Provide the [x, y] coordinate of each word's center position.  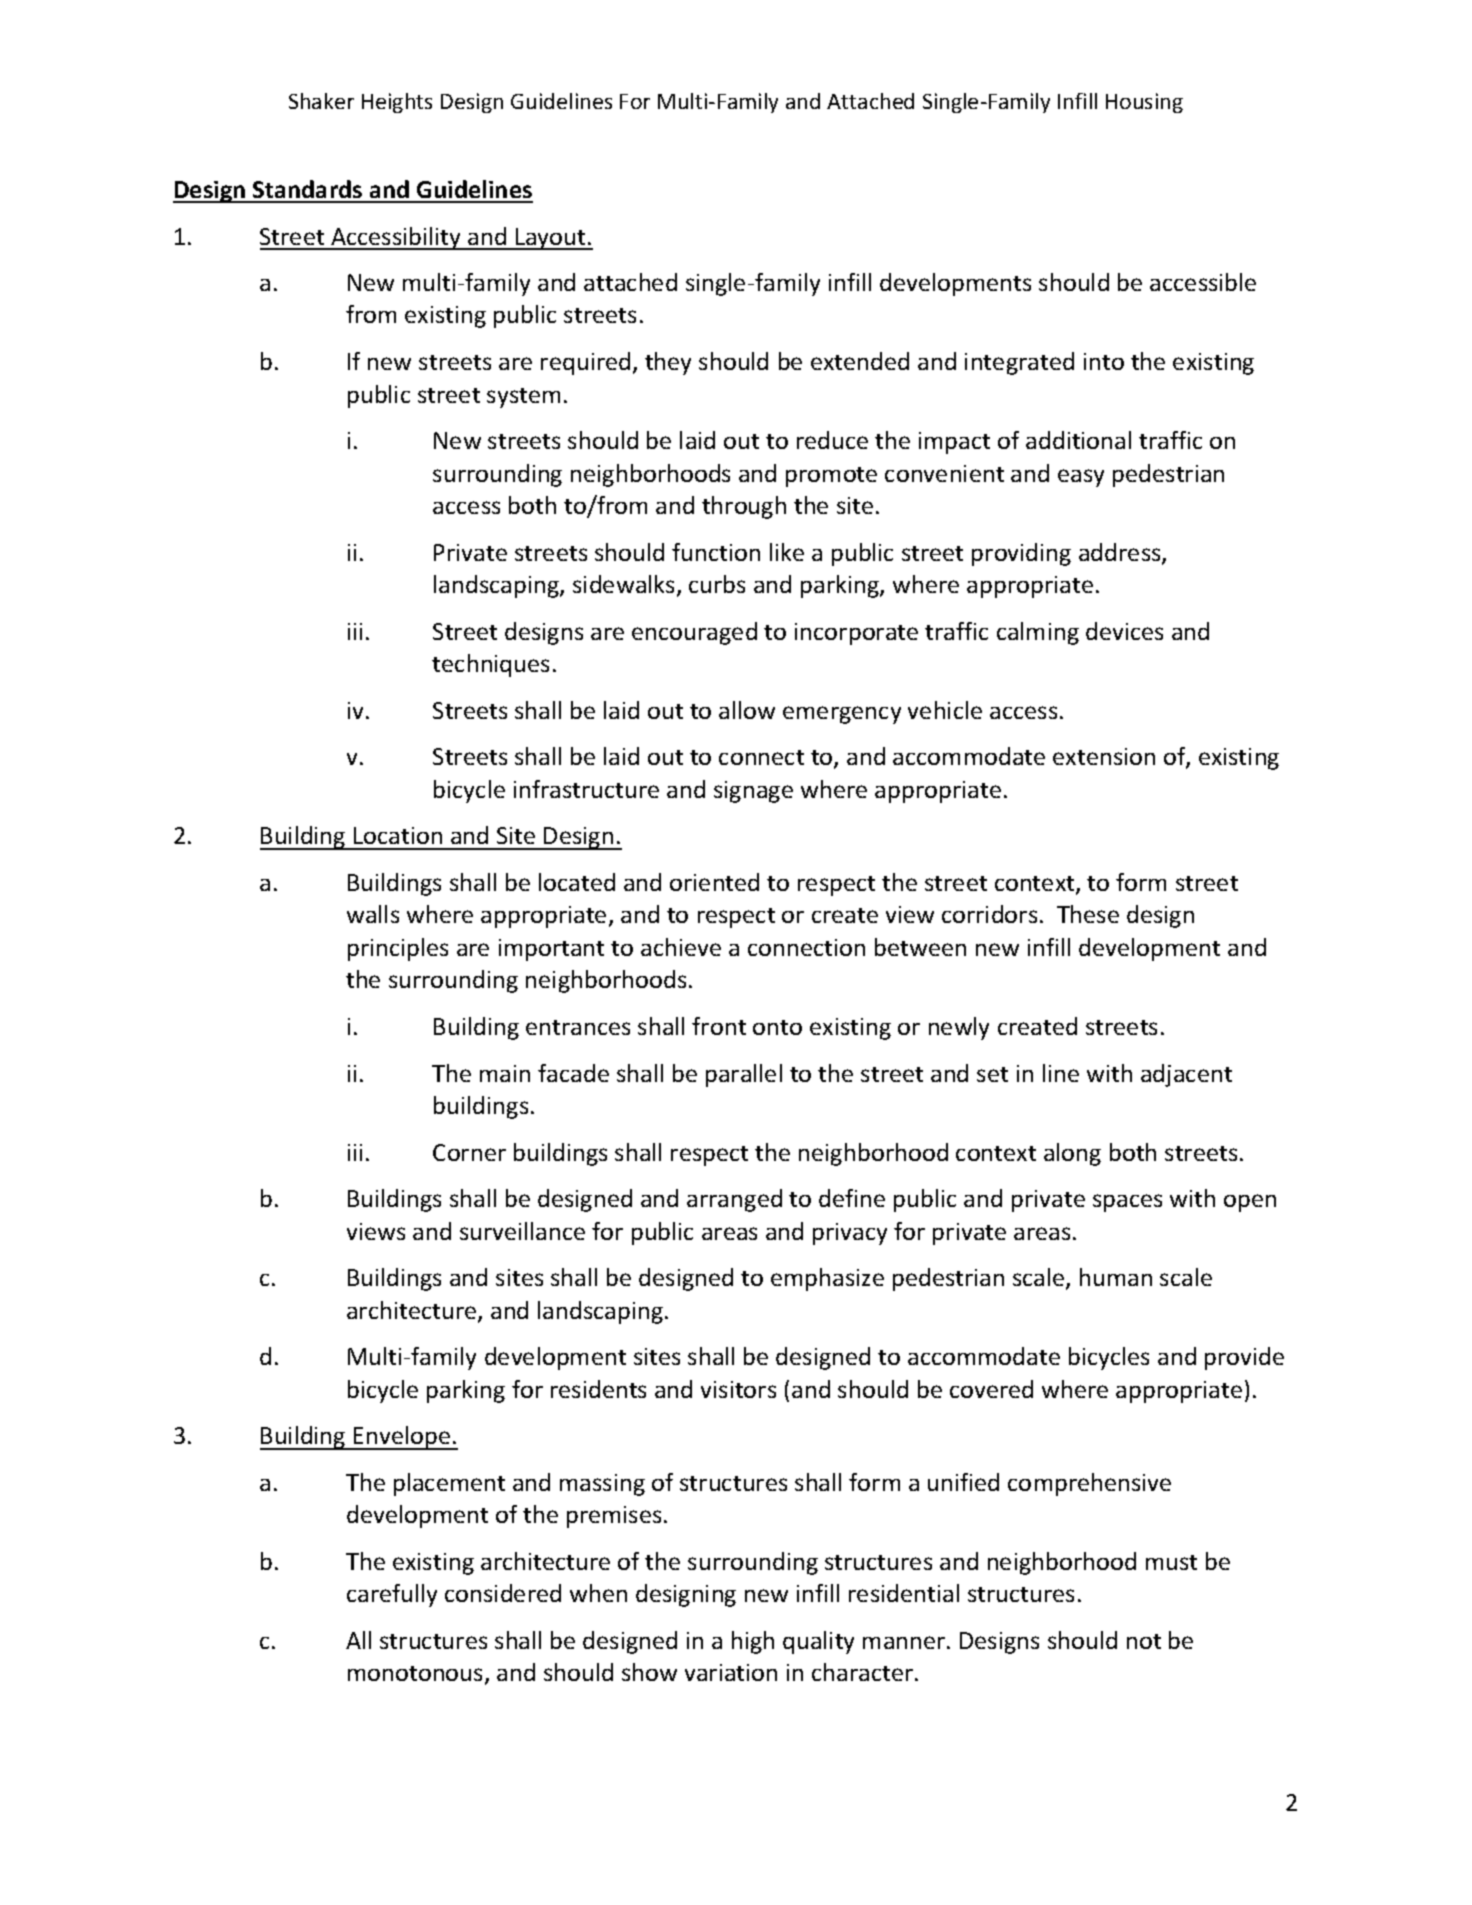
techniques [490, 665]
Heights [397, 103]
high [753, 1642]
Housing [1144, 103]
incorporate [856, 634]
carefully [392, 1595]
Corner [469, 1152]
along [1072, 1154]
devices [1124, 631]
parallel [744, 1075]
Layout [551, 239]
